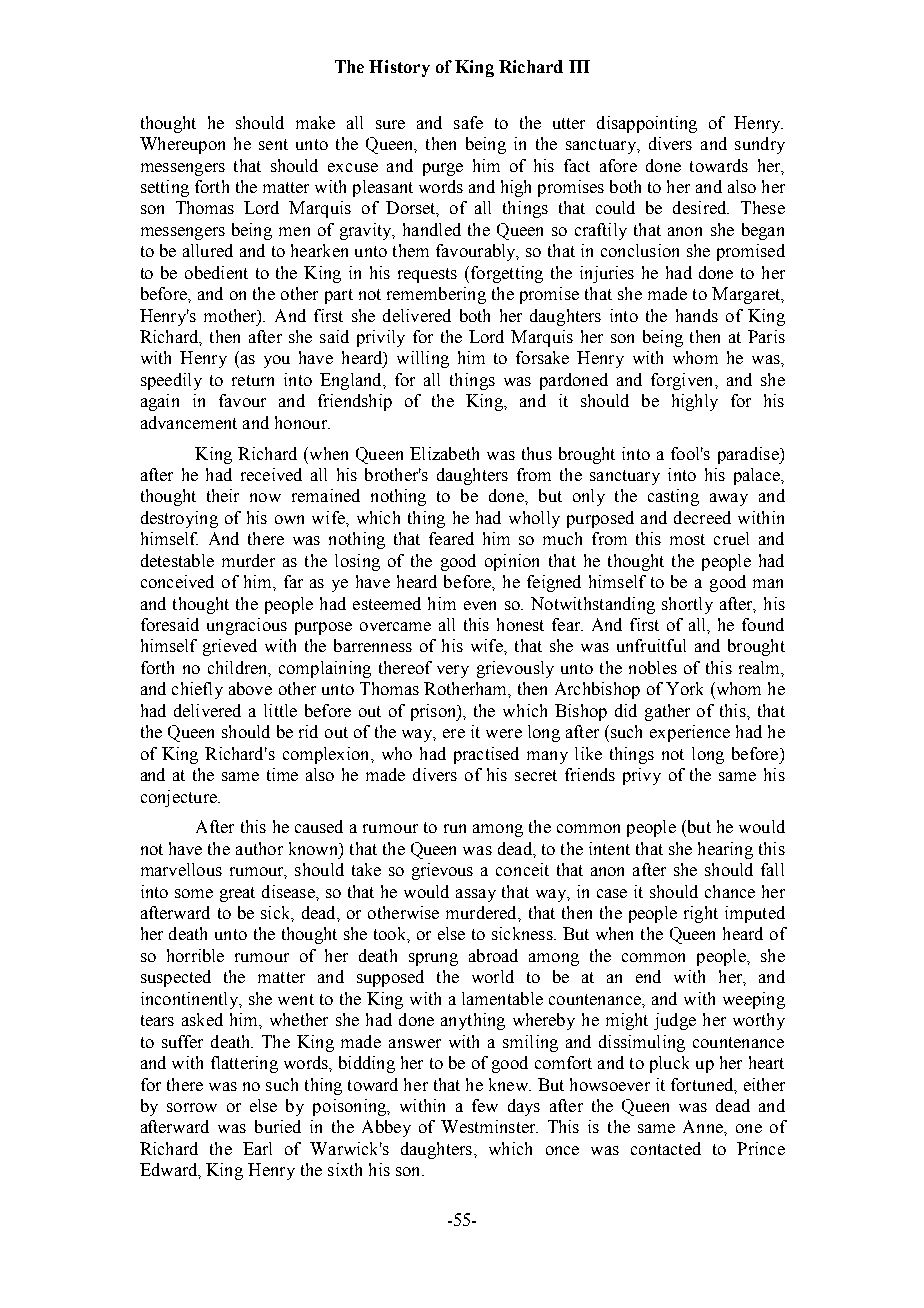 The width and height of the page is (924, 1308). What do you see at coordinates (444, 453) in the page?
I see `Elizabeth` at bounding box center [444, 453].
